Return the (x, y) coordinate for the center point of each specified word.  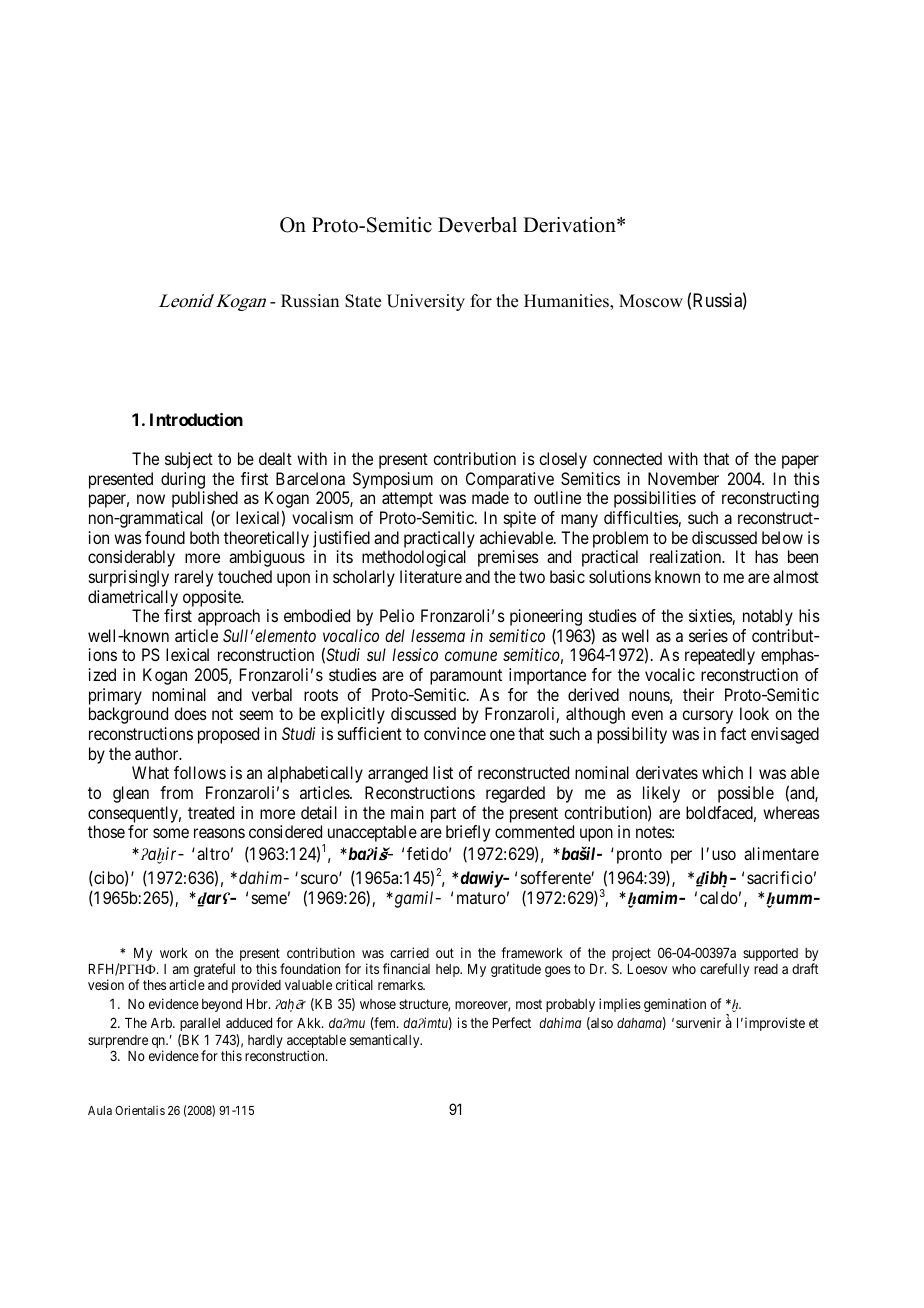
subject (189, 460)
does (190, 713)
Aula (100, 1110)
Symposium (393, 480)
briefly (468, 833)
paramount (466, 677)
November (683, 478)
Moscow (651, 301)
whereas (791, 812)
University (426, 302)
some (171, 833)
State (363, 301)
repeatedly (720, 656)
